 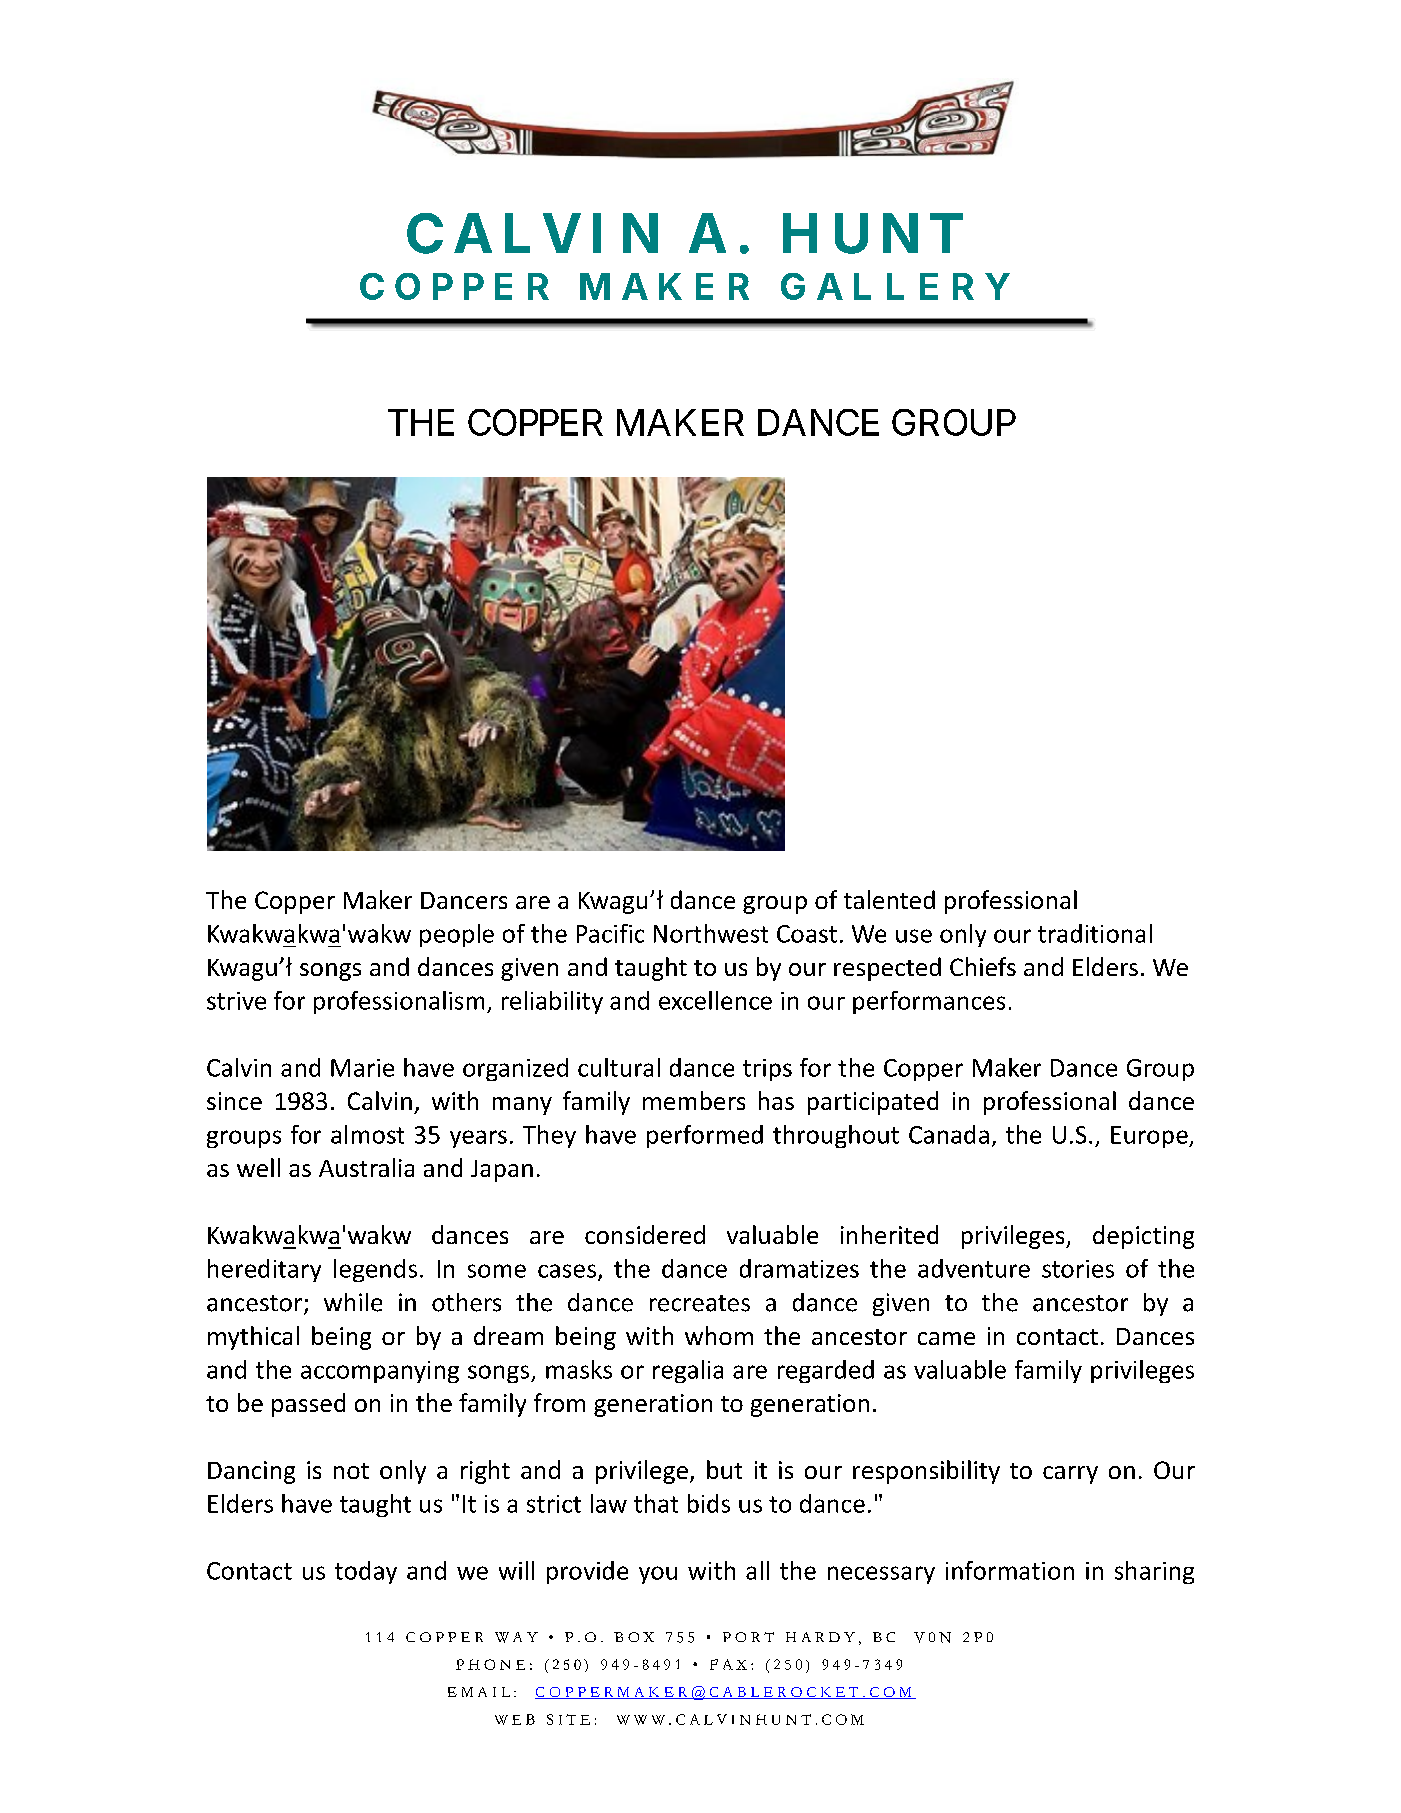 What do you see at coordinates (375, 1270) in the image?
I see `legends` at bounding box center [375, 1270].
